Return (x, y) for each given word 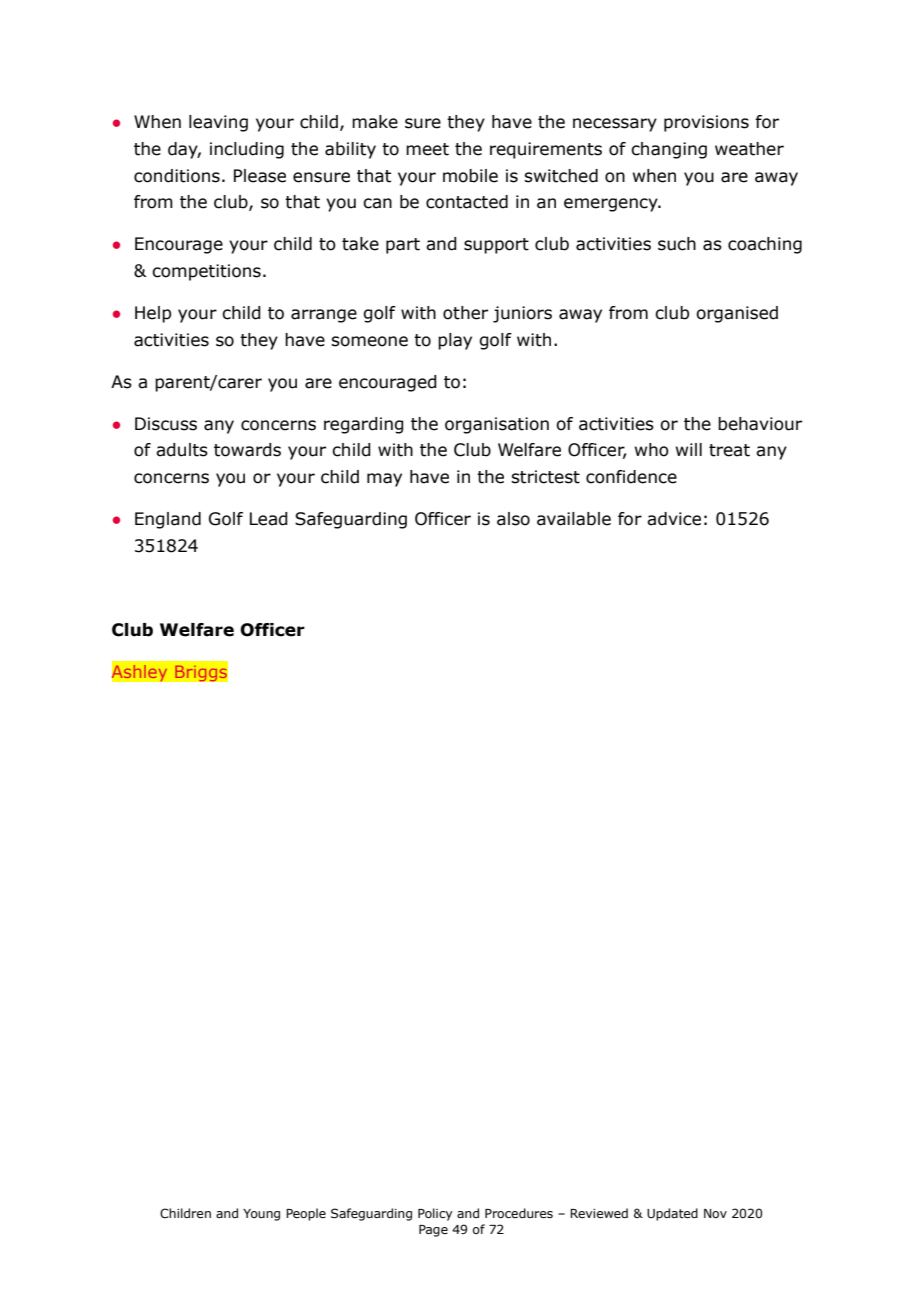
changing (669, 150)
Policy (435, 1214)
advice (674, 519)
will (689, 449)
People (306, 1214)
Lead (269, 519)
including (247, 150)
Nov (715, 1213)
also (513, 519)
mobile (470, 176)
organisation (497, 425)
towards (247, 450)
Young (261, 1215)
